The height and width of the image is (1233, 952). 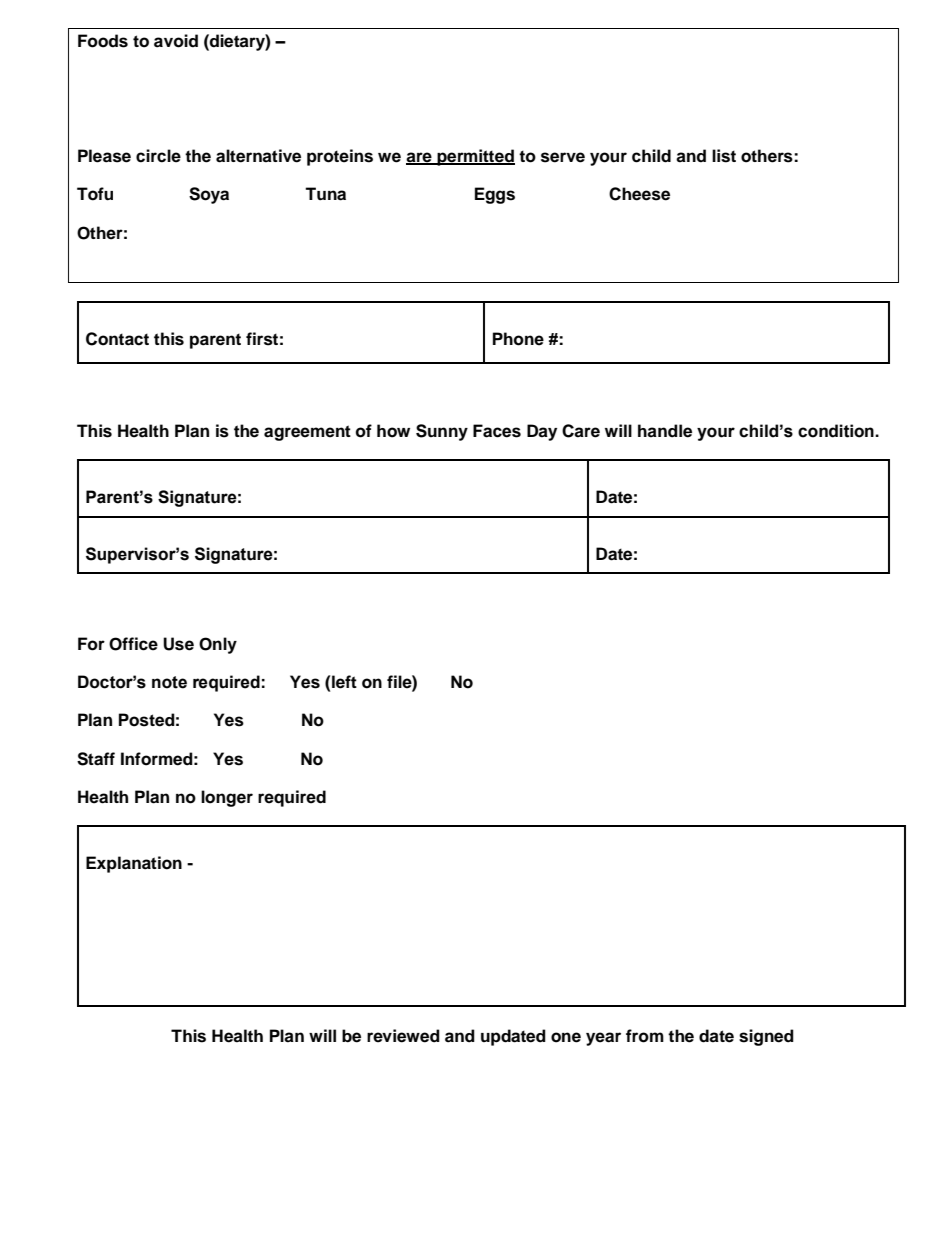 What do you see at coordinates (603, 1039) in the image?
I see `year` at bounding box center [603, 1039].
